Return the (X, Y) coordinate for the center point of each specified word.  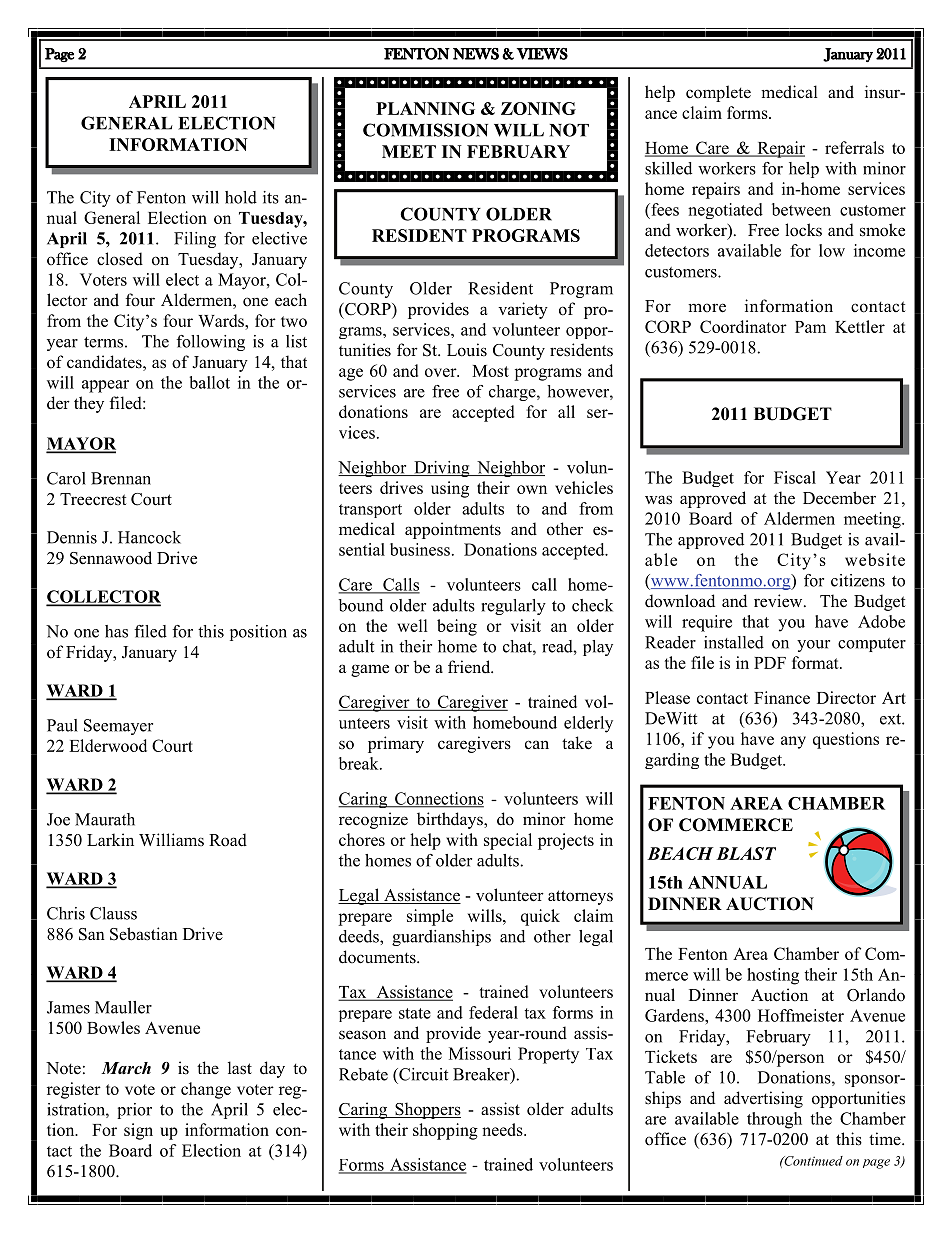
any (793, 742)
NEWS (476, 54)
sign (138, 1131)
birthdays (451, 820)
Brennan (121, 478)
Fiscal (795, 477)
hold (241, 197)
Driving (442, 469)
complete (718, 93)
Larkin (110, 839)
